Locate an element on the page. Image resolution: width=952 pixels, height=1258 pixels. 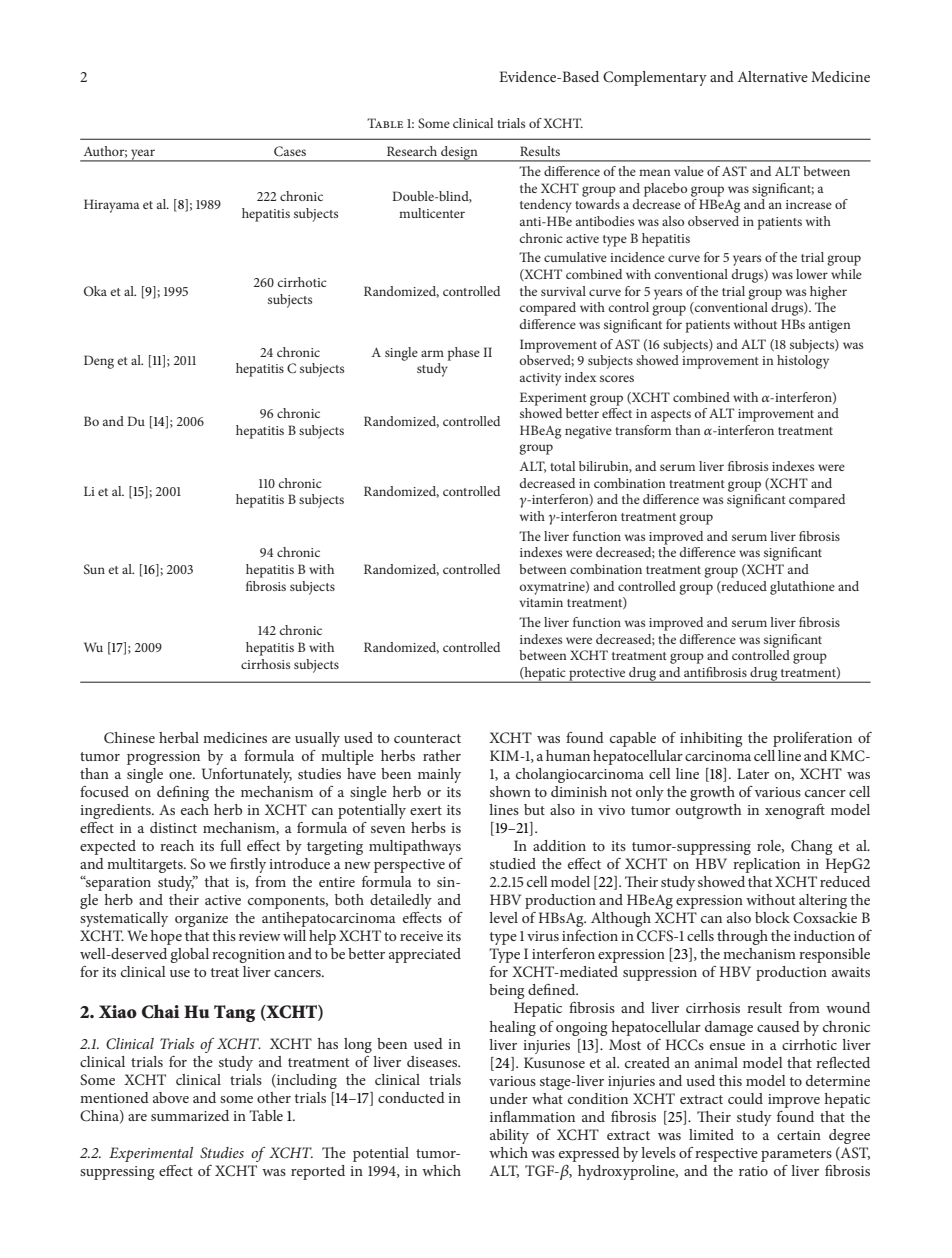
Chinese is located at coordinates (129, 737).
